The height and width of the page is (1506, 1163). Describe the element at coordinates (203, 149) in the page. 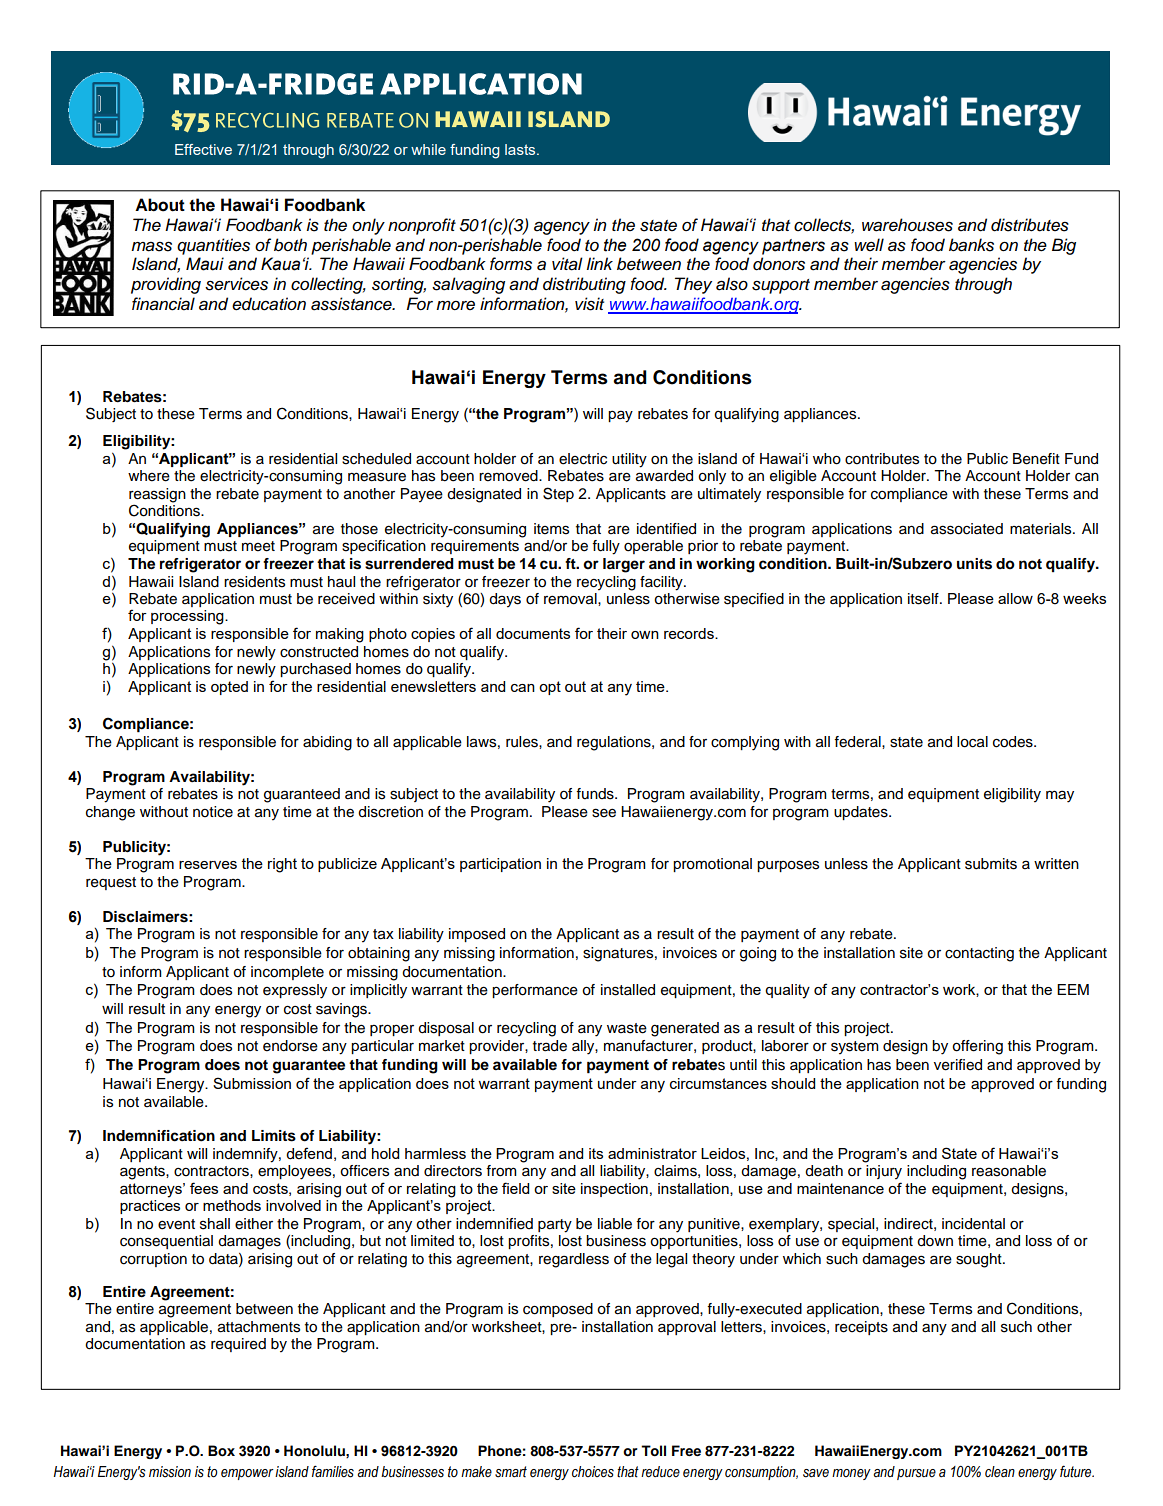

I see `Effective` at that location.
